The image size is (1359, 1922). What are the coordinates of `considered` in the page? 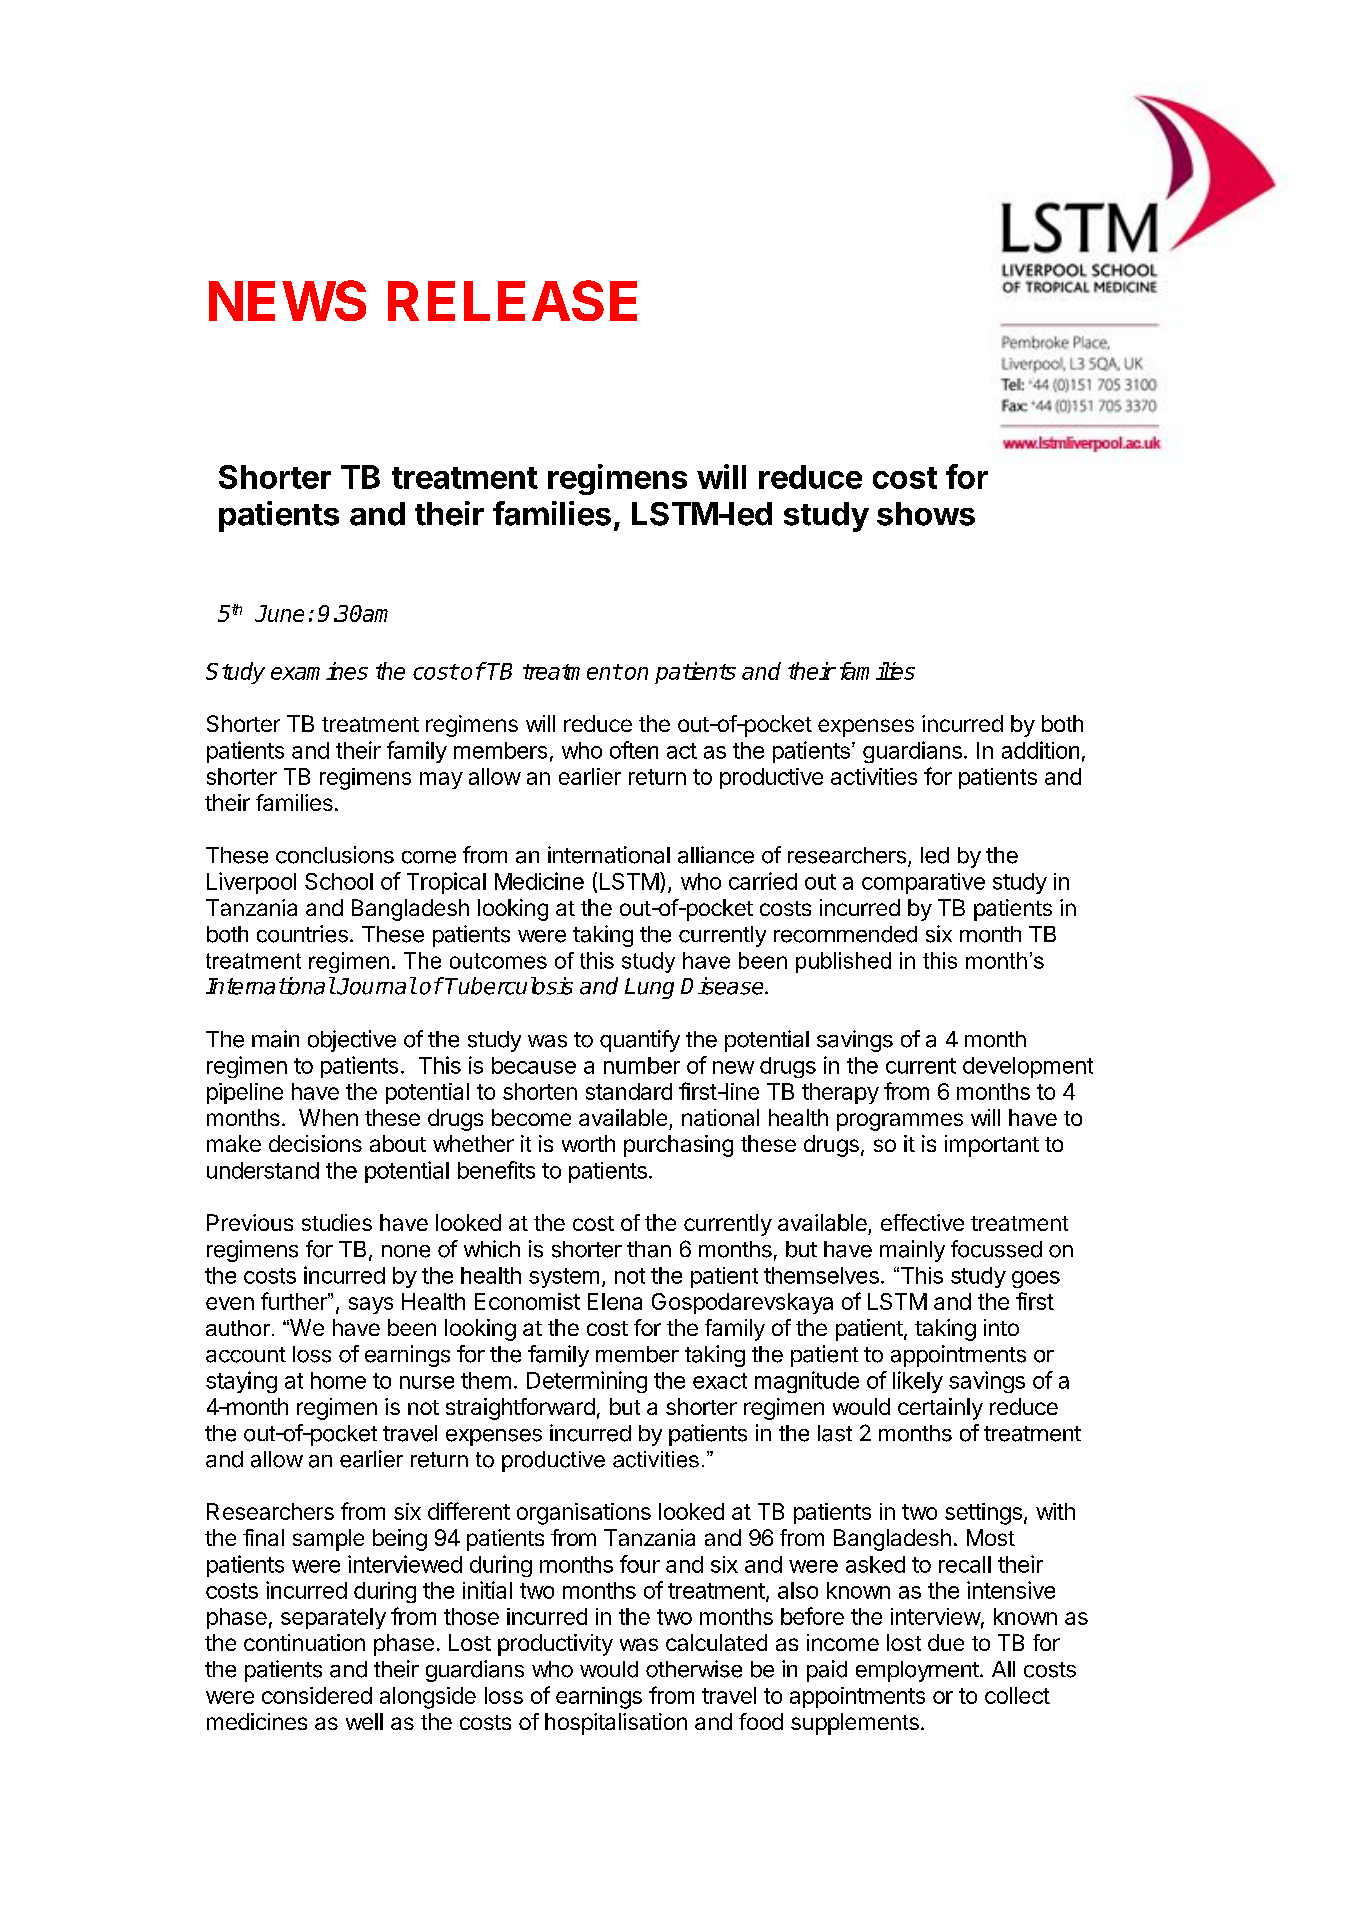 It's located at (317, 1695).
